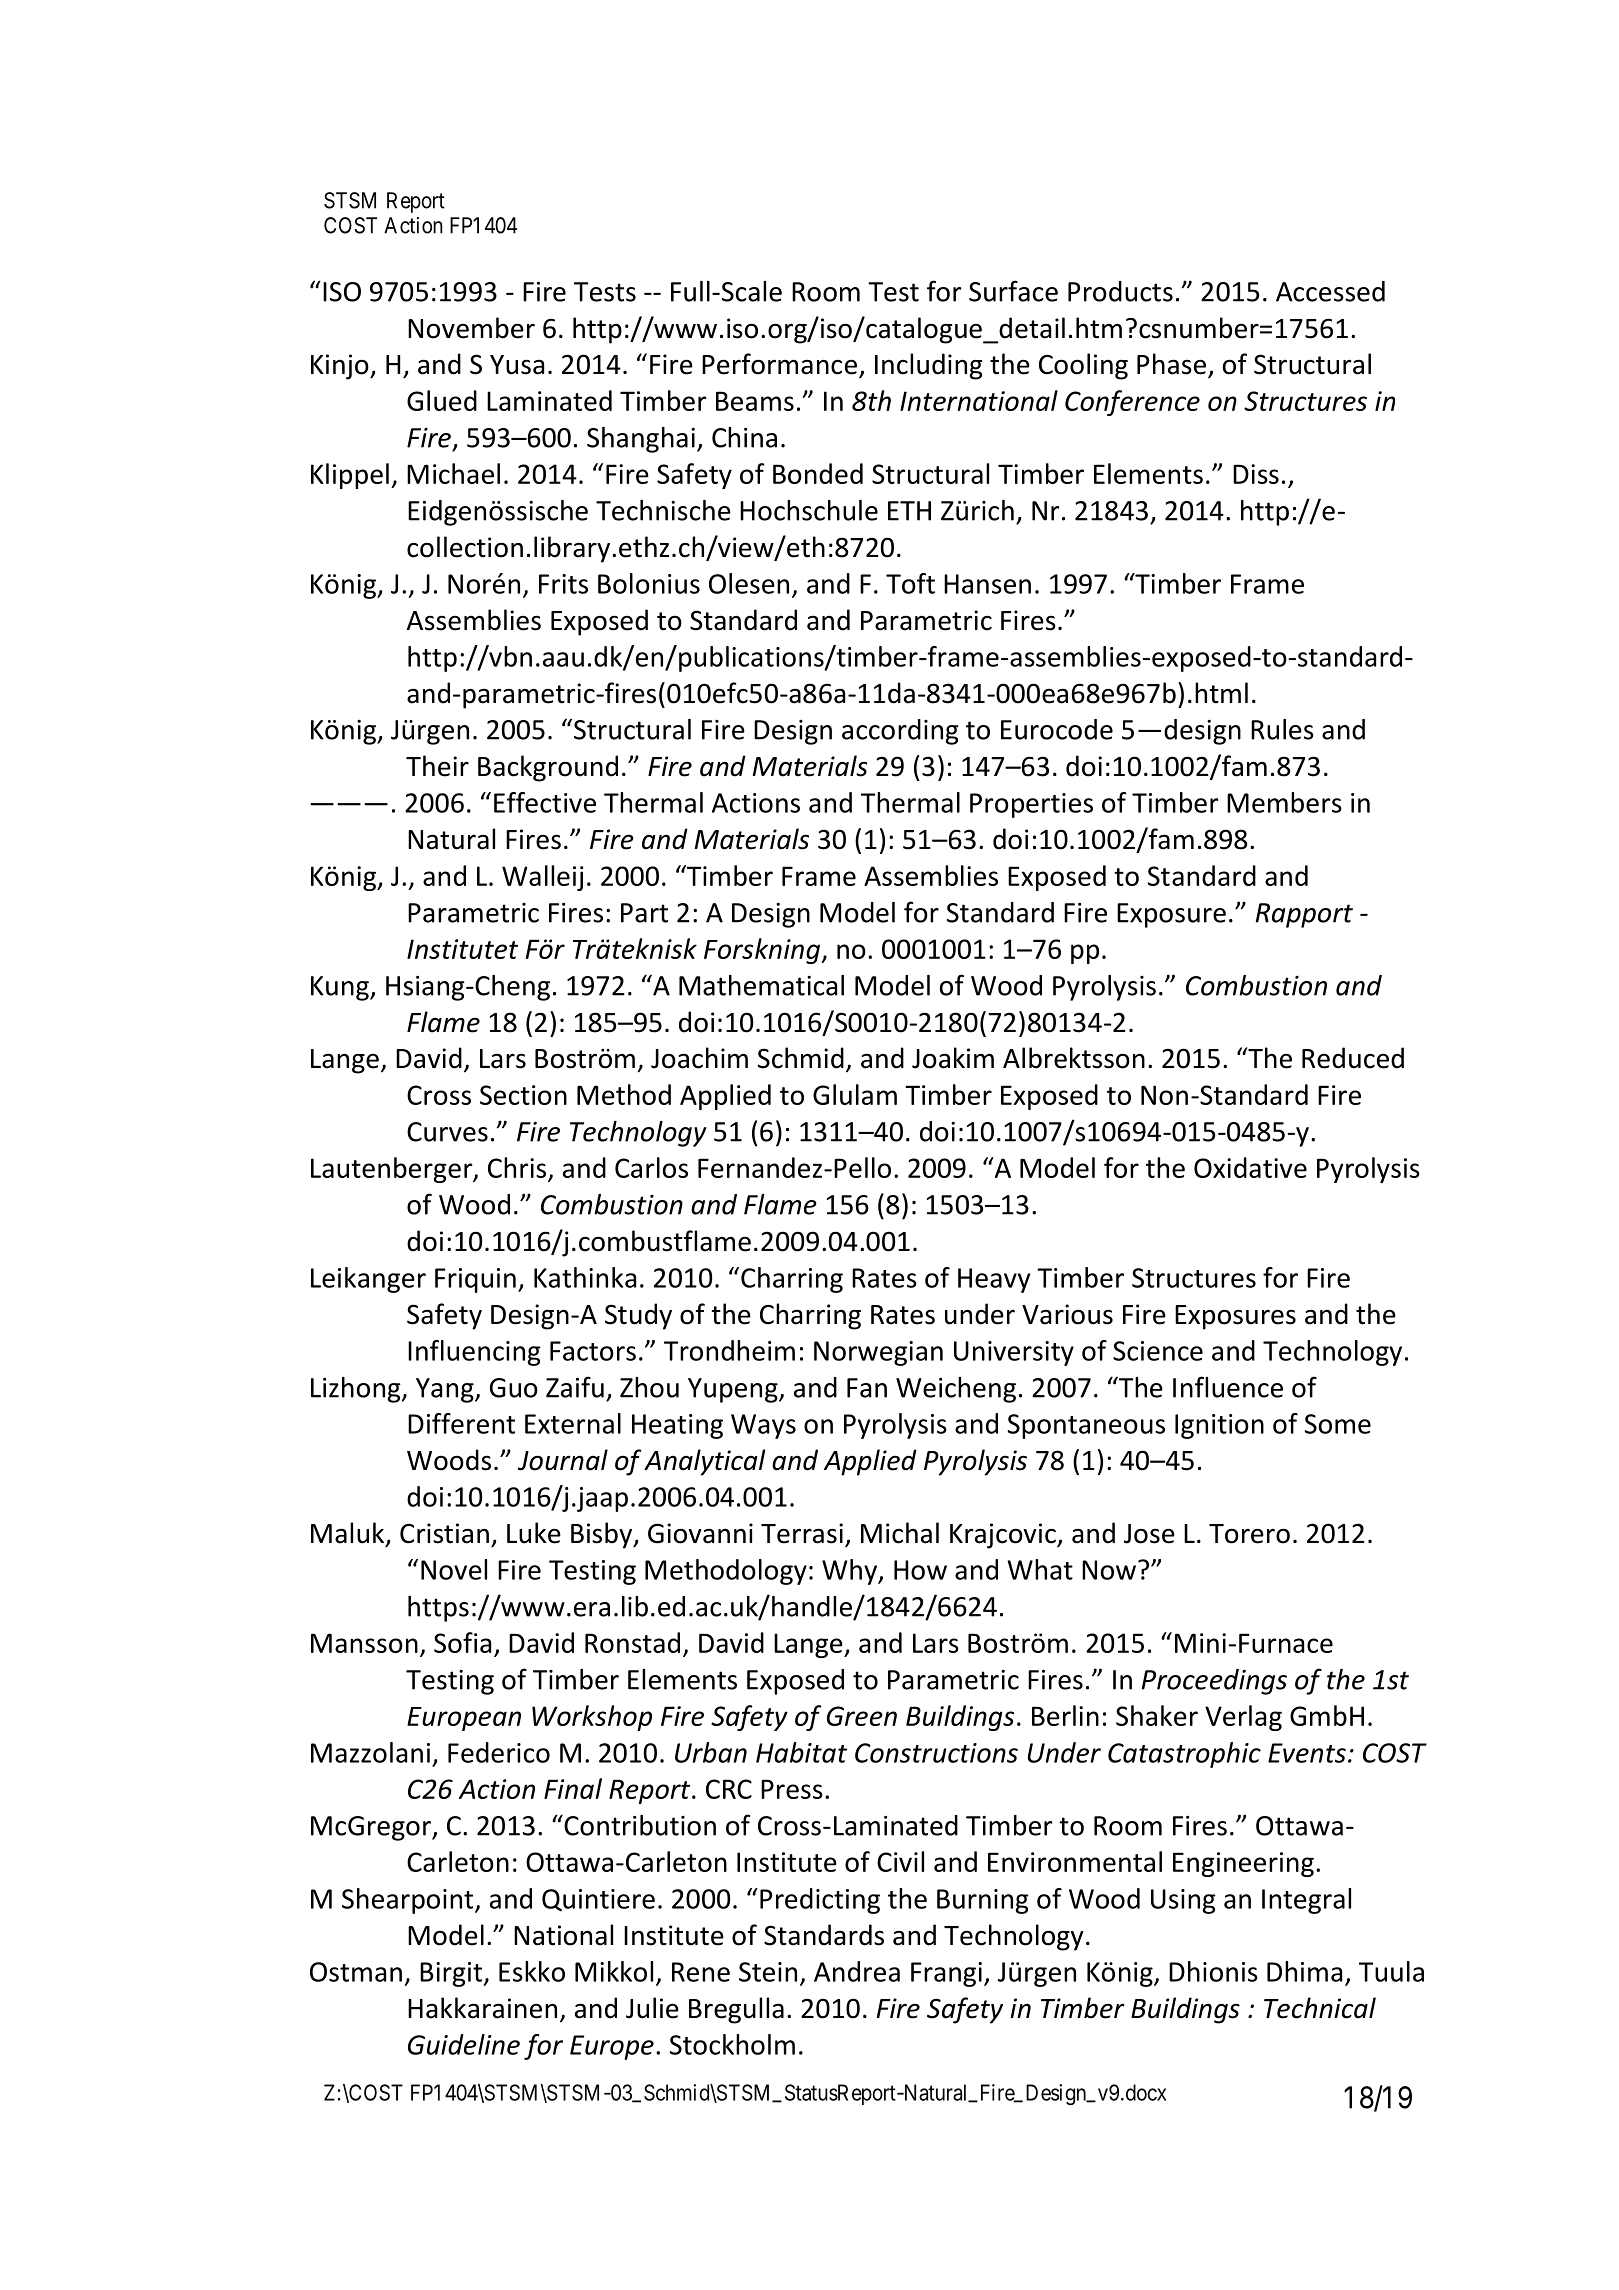  I want to click on Performance, so click(779, 364).
